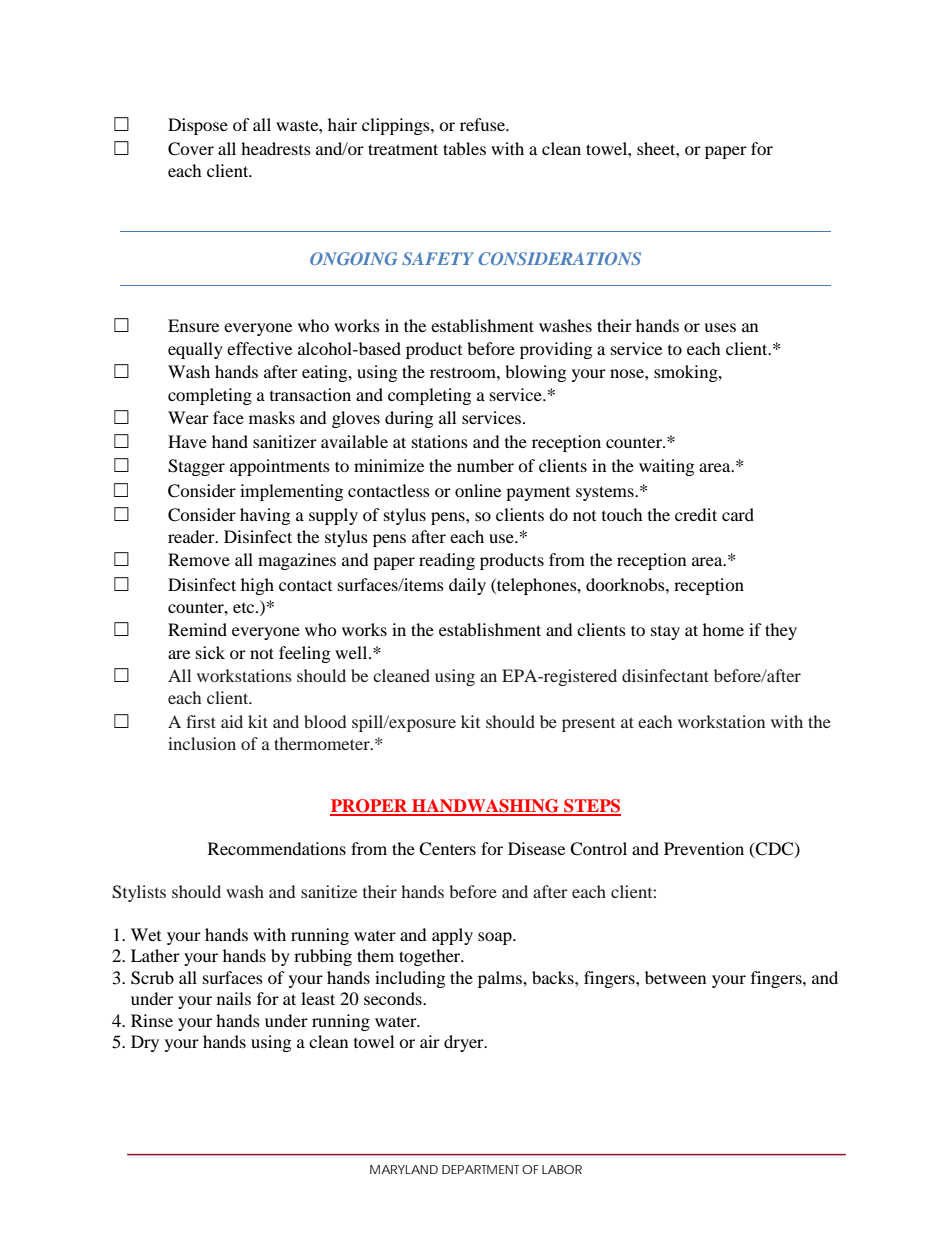 This screenshot has height=1233, width=952. I want to click on LABOR, so click(562, 1169).
